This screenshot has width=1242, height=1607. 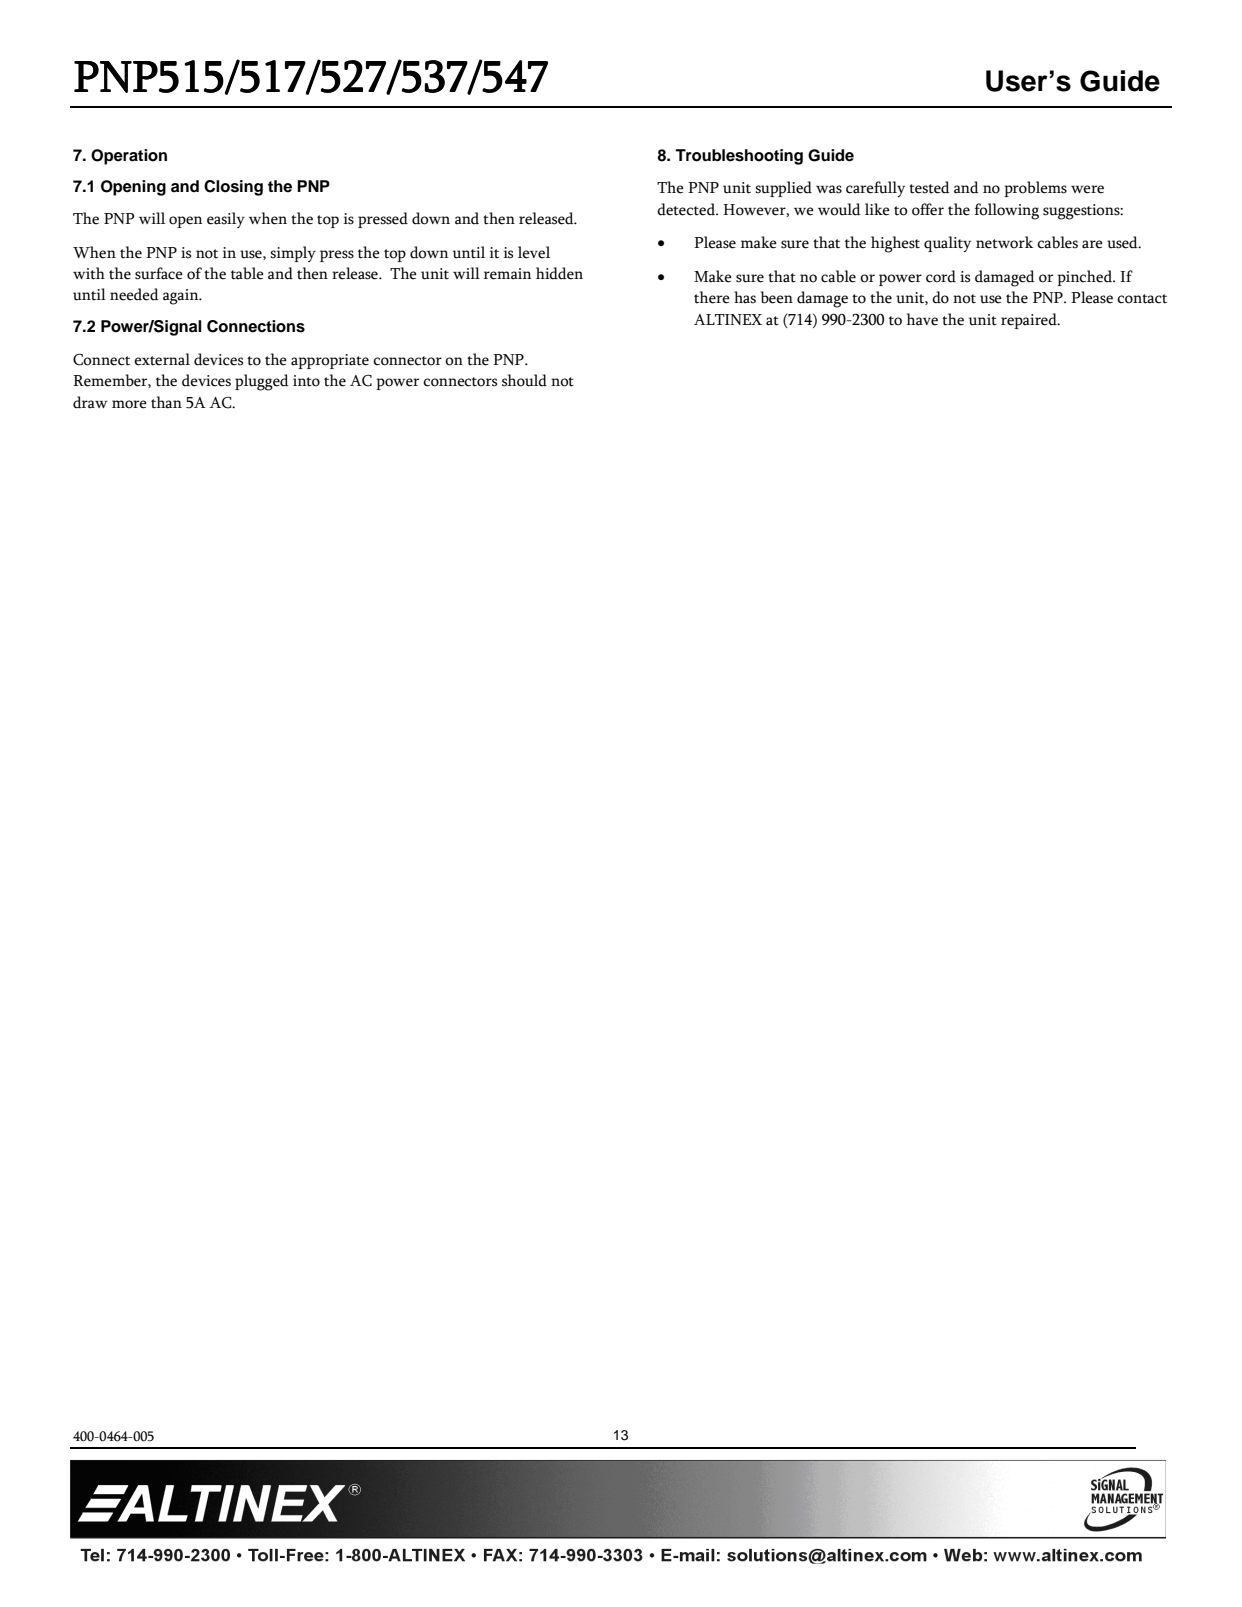 What do you see at coordinates (524, 380) in the screenshot?
I see `should` at bounding box center [524, 380].
